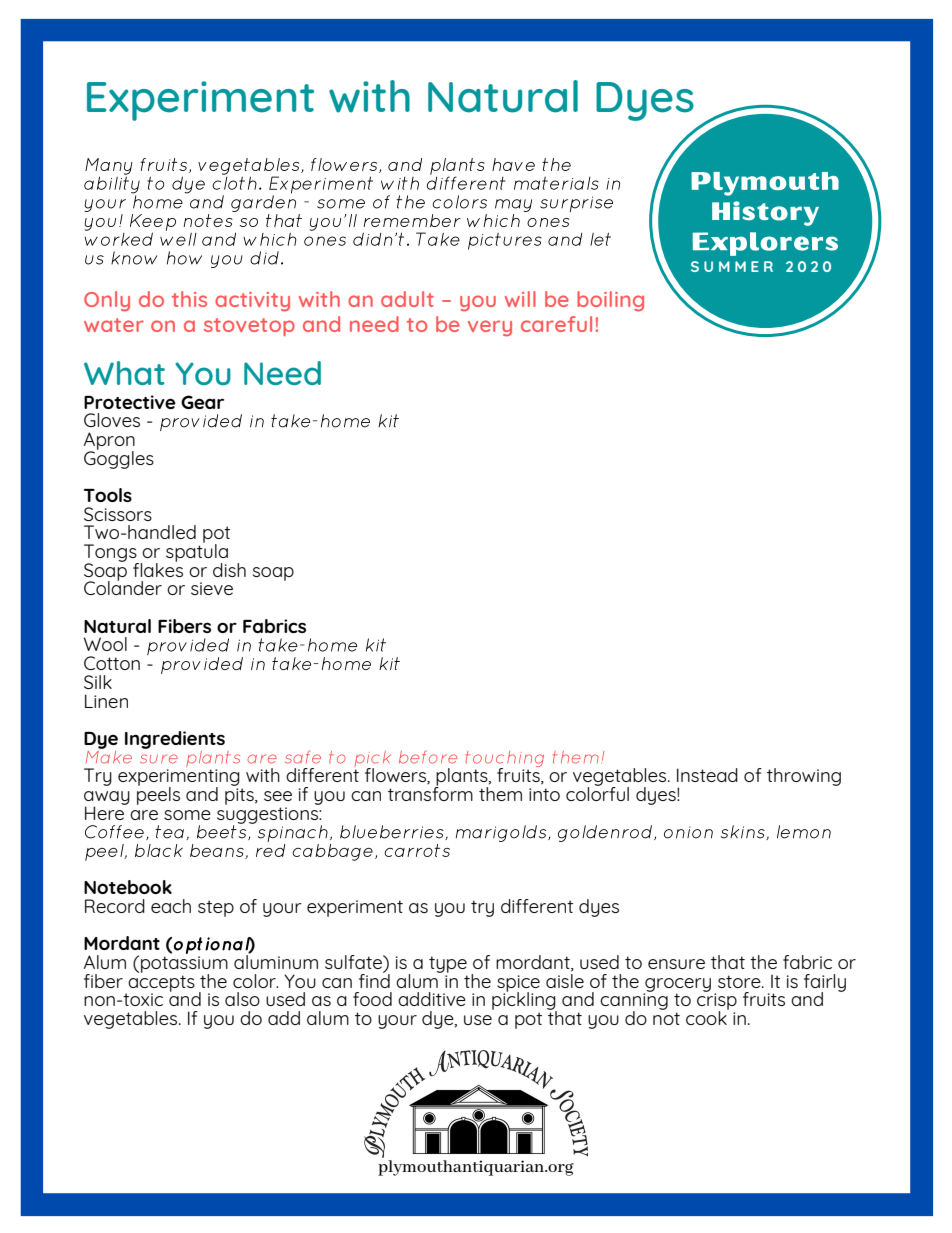  What do you see at coordinates (765, 213) in the image?
I see `History` at bounding box center [765, 213].
